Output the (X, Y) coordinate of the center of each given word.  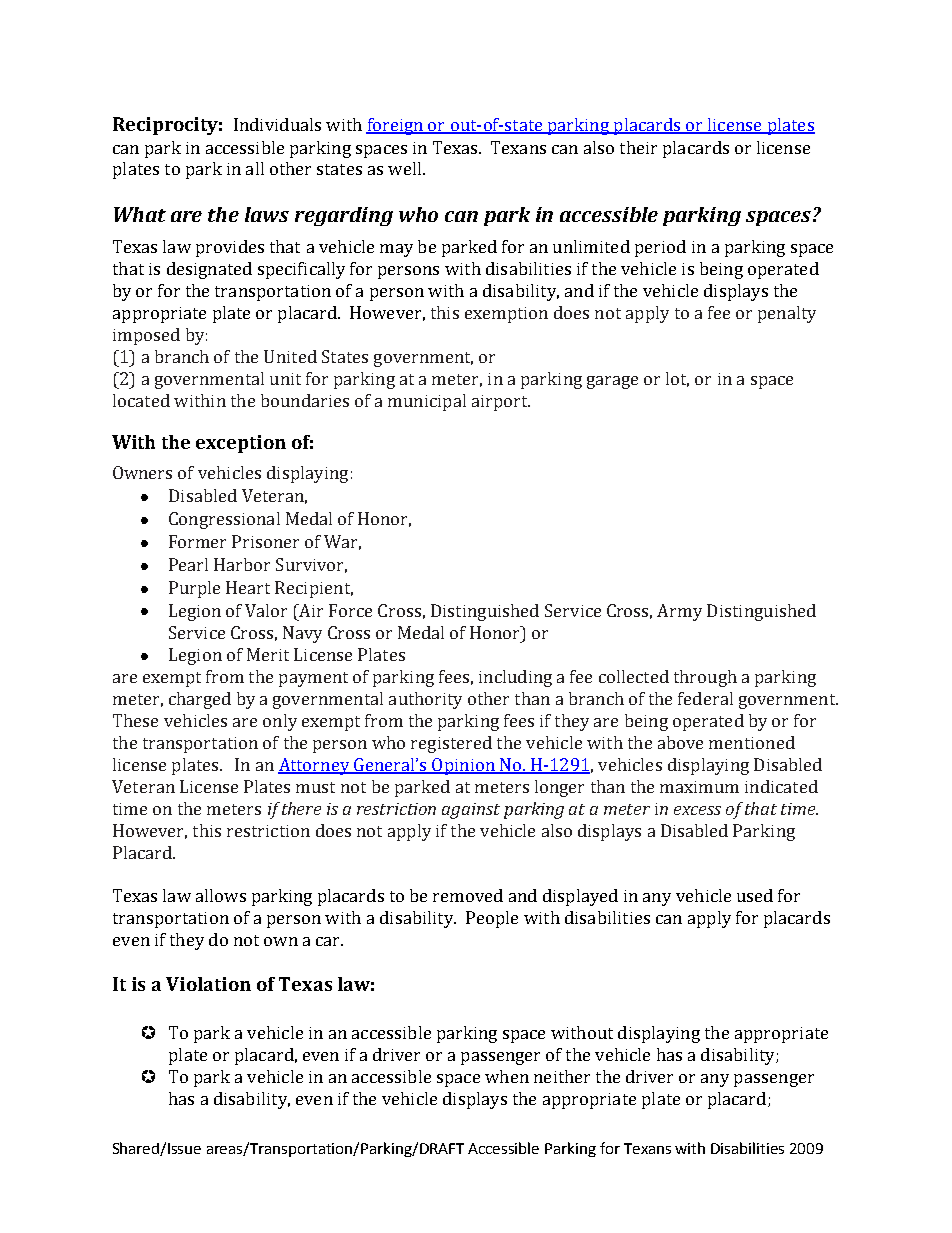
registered (451, 744)
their (638, 147)
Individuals (277, 124)
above (680, 742)
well (406, 168)
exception (241, 444)
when (507, 1076)
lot (677, 379)
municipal (427, 402)
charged (200, 700)
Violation (208, 984)
